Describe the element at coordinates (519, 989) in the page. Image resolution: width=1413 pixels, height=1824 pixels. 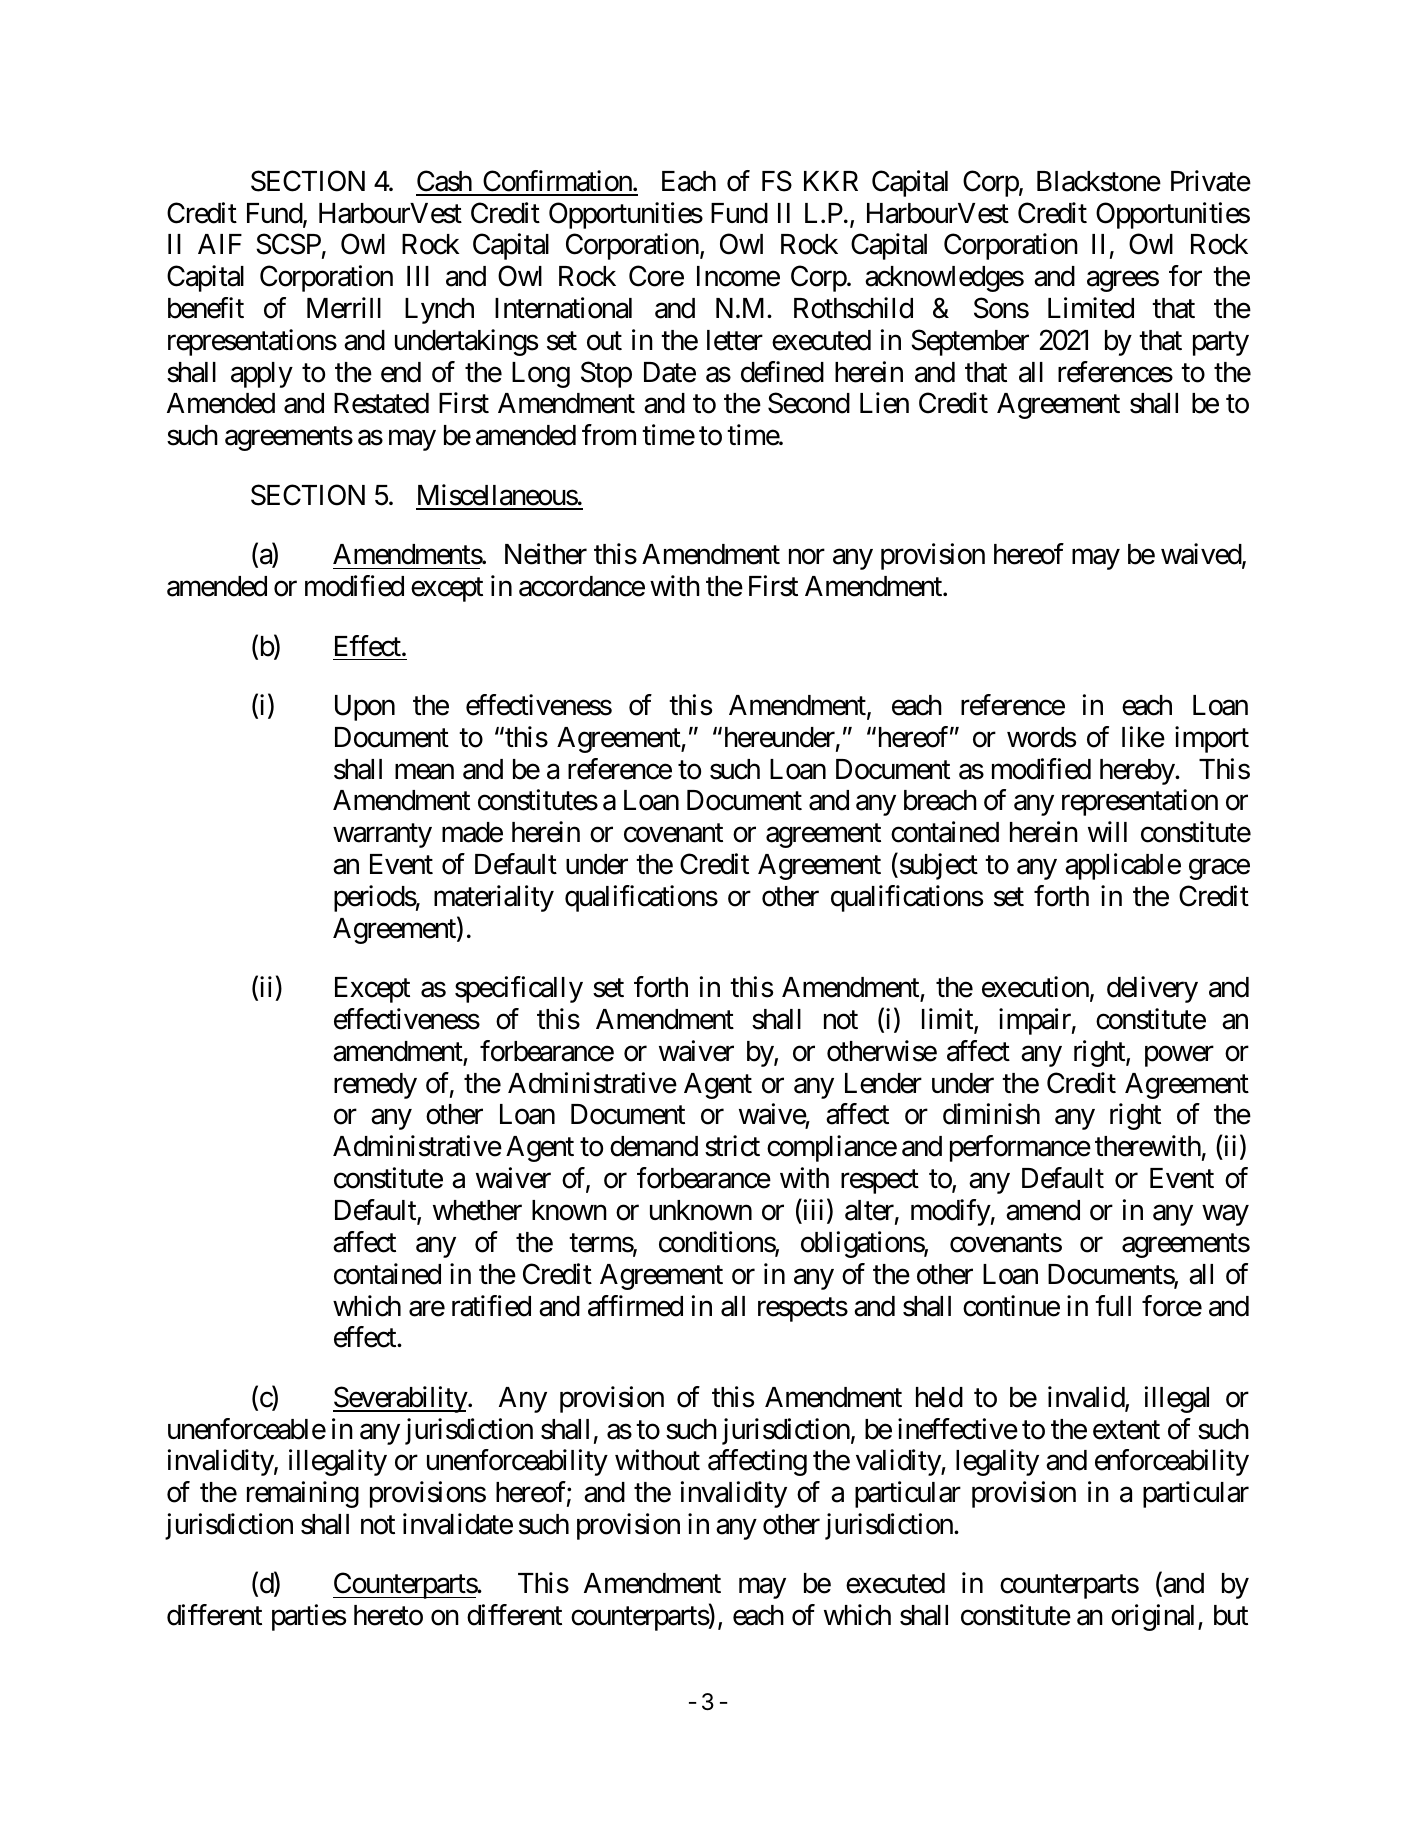
I see `specifically` at that location.
